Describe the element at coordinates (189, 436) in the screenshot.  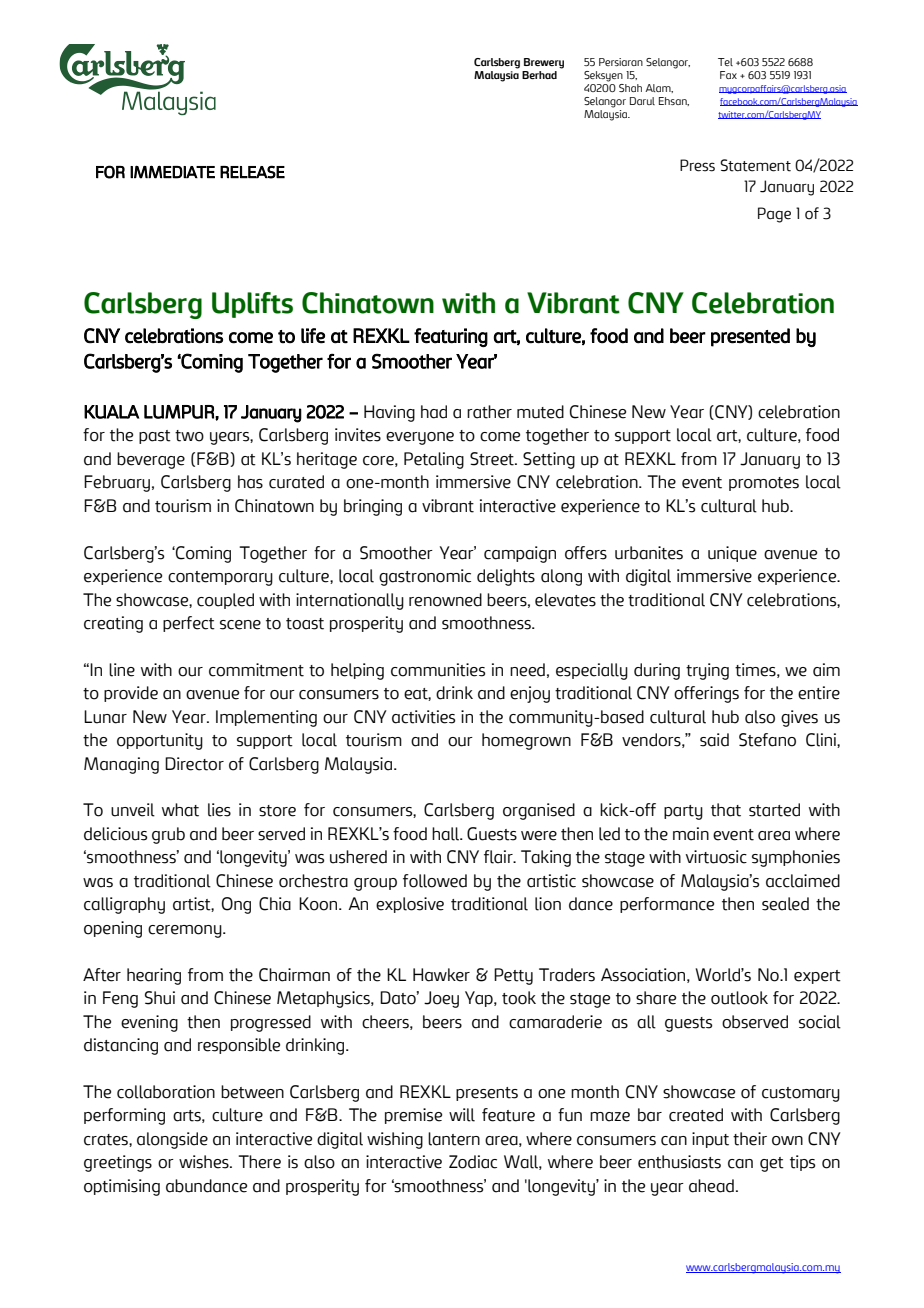
I see `two` at that location.
